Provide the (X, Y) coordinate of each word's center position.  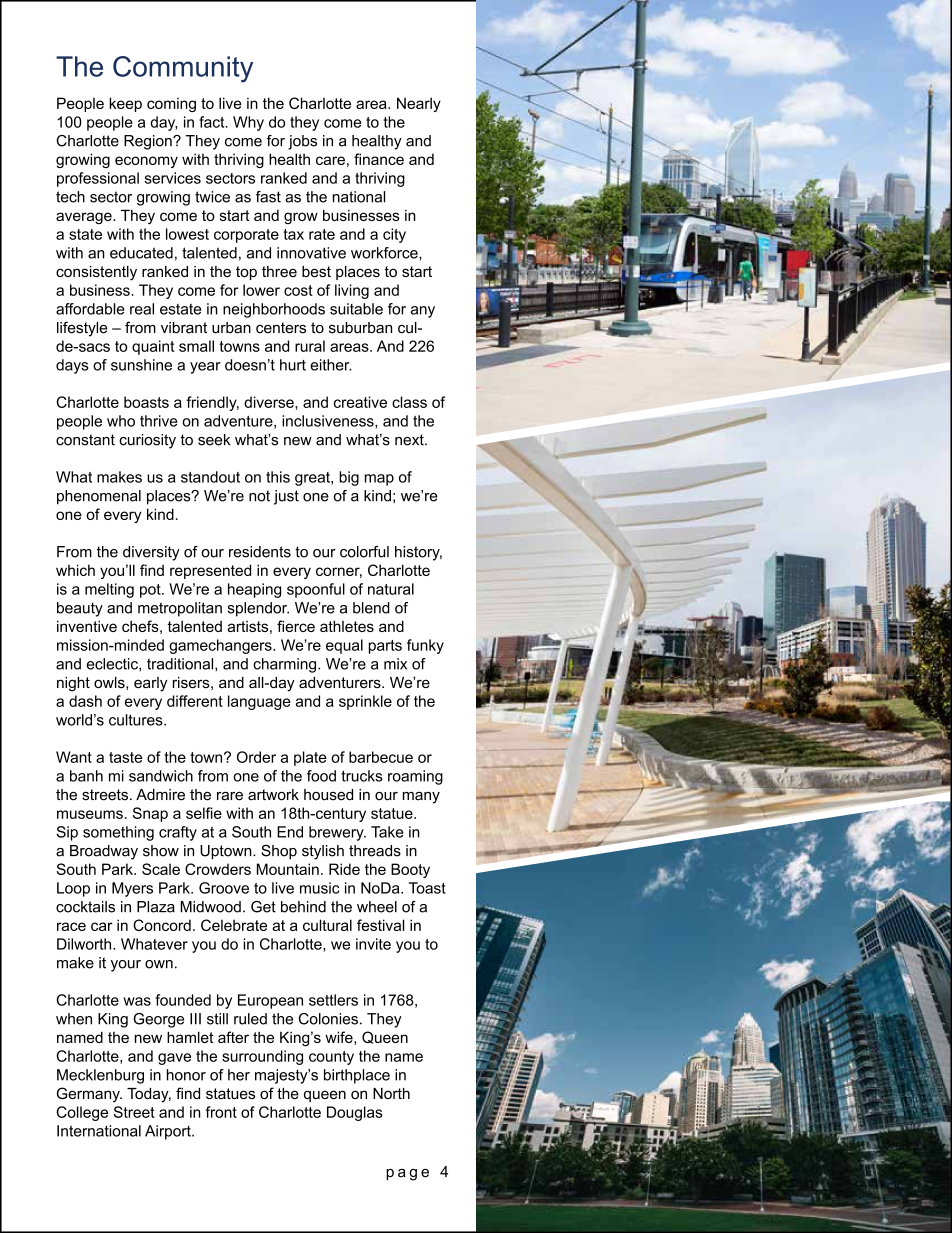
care (330, 160)
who (121, 421)
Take (387, 832)
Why (248, 123)
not (259, 496)
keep (125, 104)
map (379, 480)
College (82, 1113)
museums (90, 814)
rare (230, 796)
